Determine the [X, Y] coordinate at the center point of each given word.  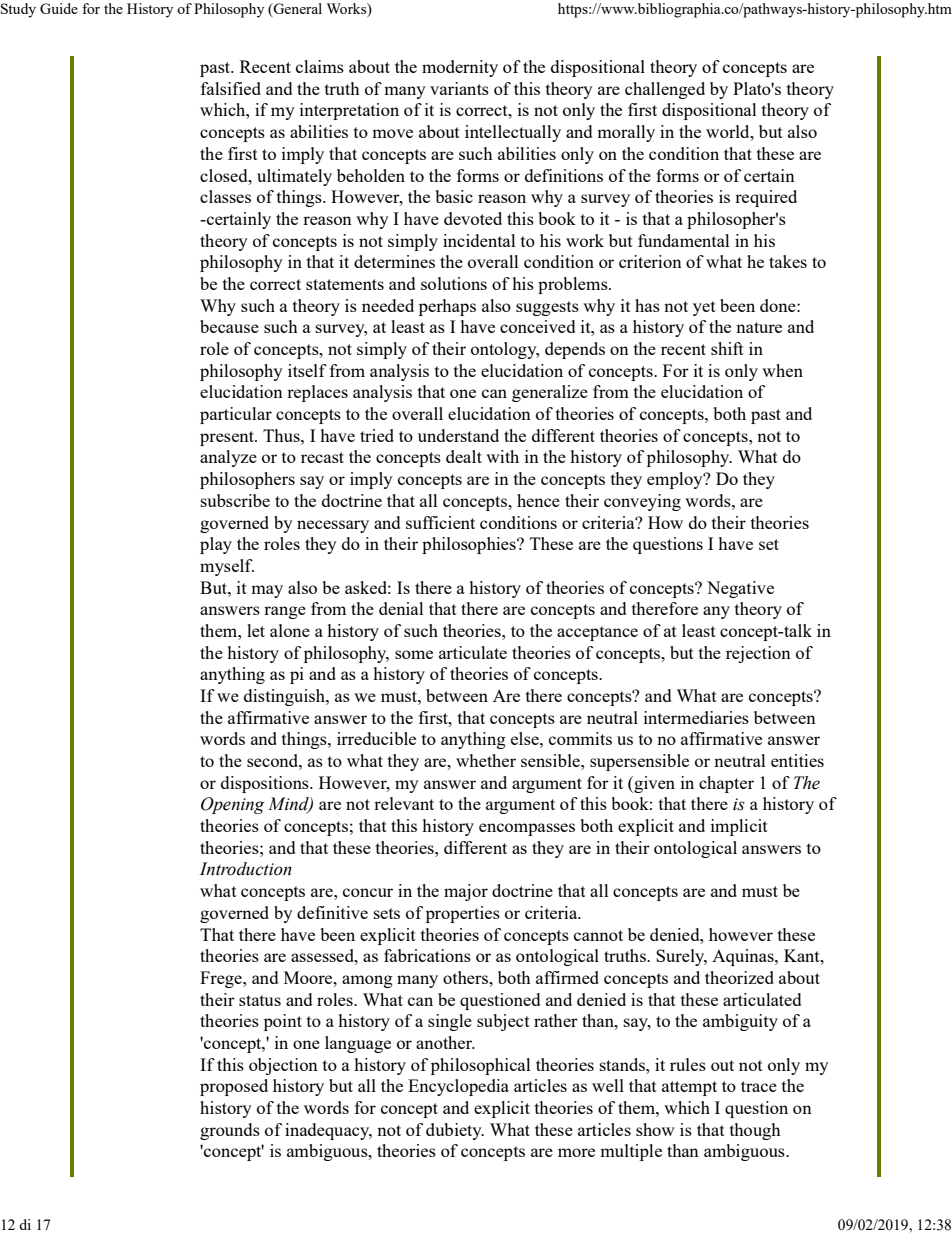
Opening [233, 805]
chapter [726, 784]
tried [377, 435]
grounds [230, 1131]
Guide [59, 8]
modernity [460, 68]
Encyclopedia [458, 1087]
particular [236, 415]
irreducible [376, 738]
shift [727, 348]
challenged [665, 90]
